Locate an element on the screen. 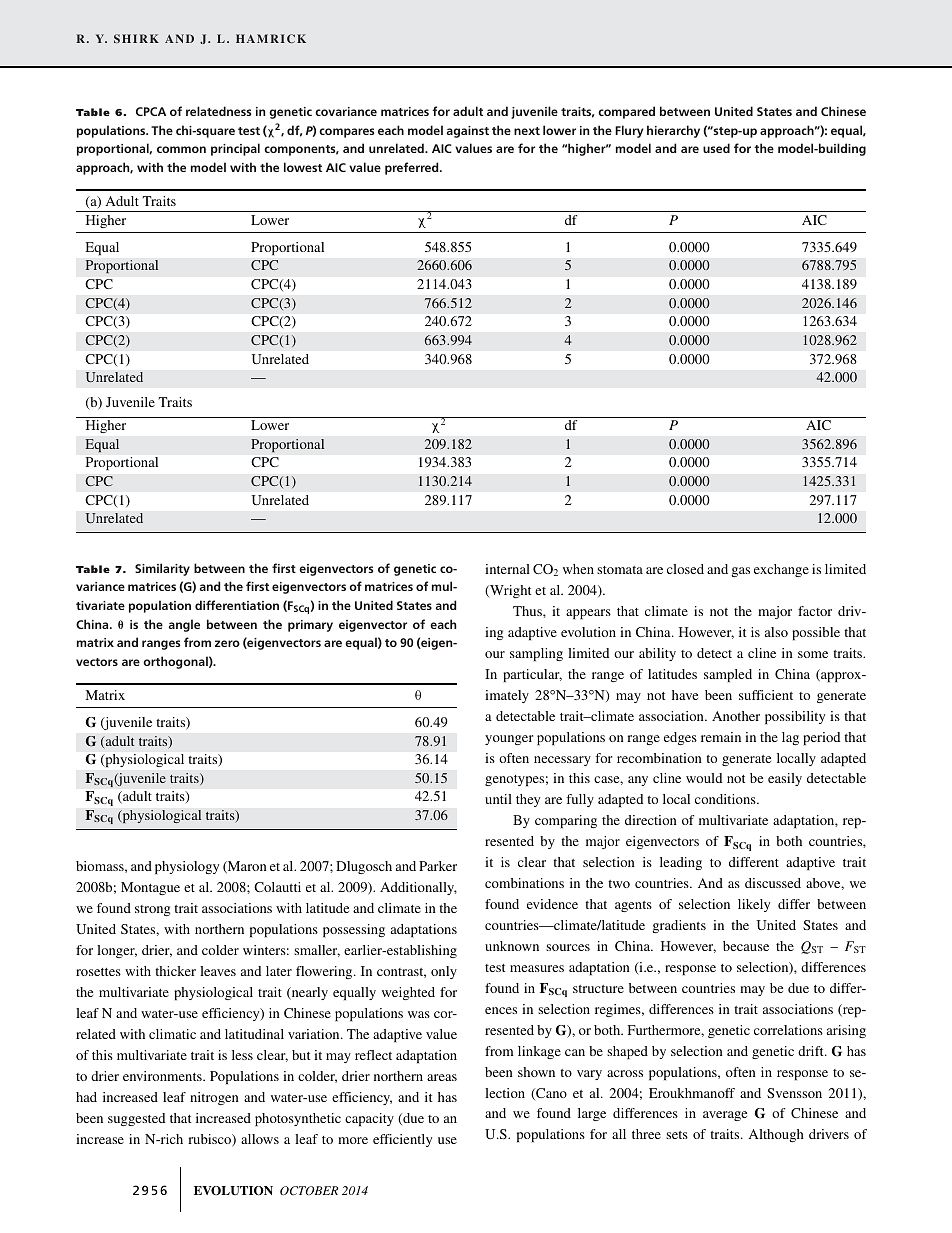 The image size is (952, 1233). also is located at coordinates (776, 632).
